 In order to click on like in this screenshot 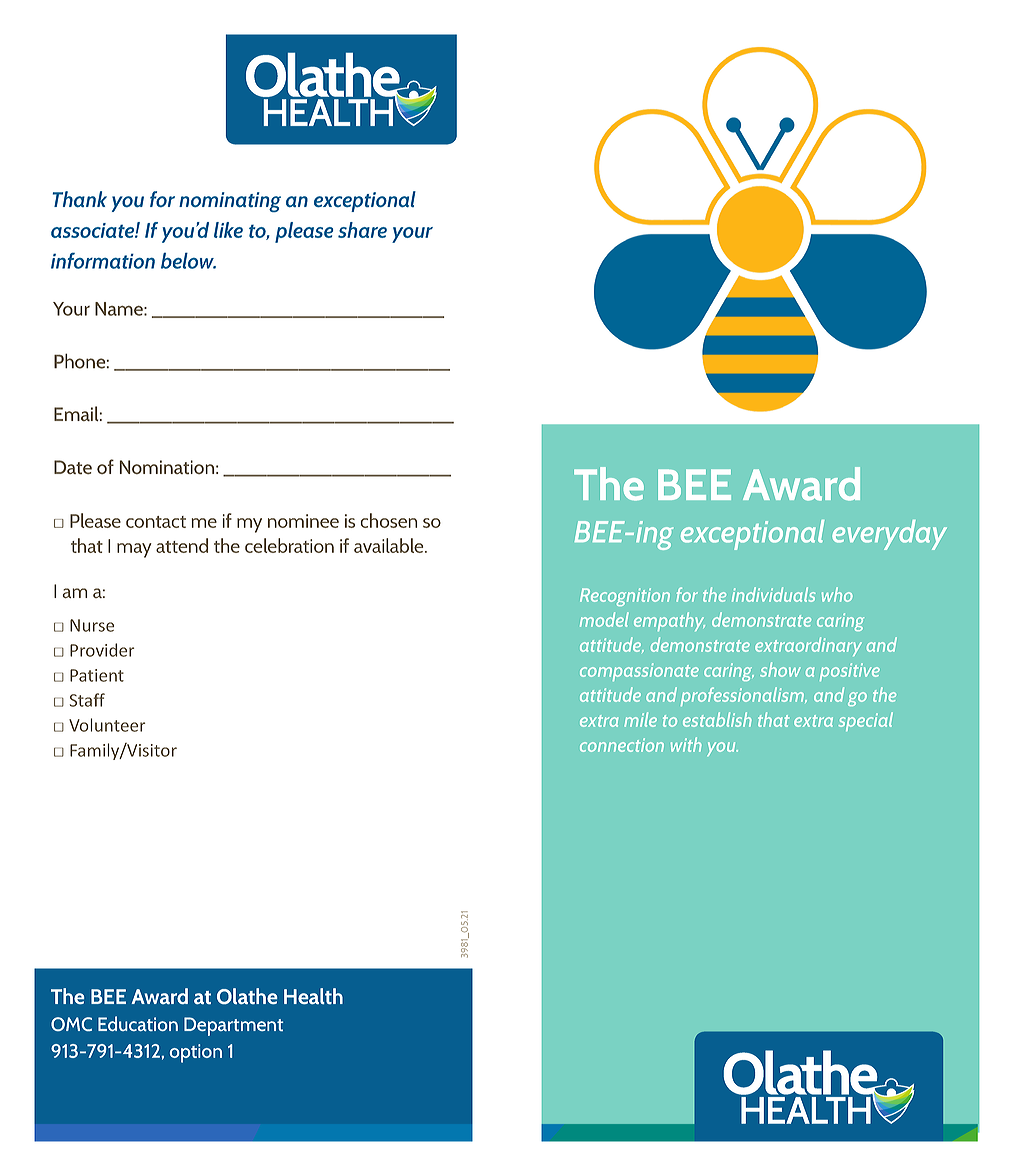, I will do `click(228, 230)`.
